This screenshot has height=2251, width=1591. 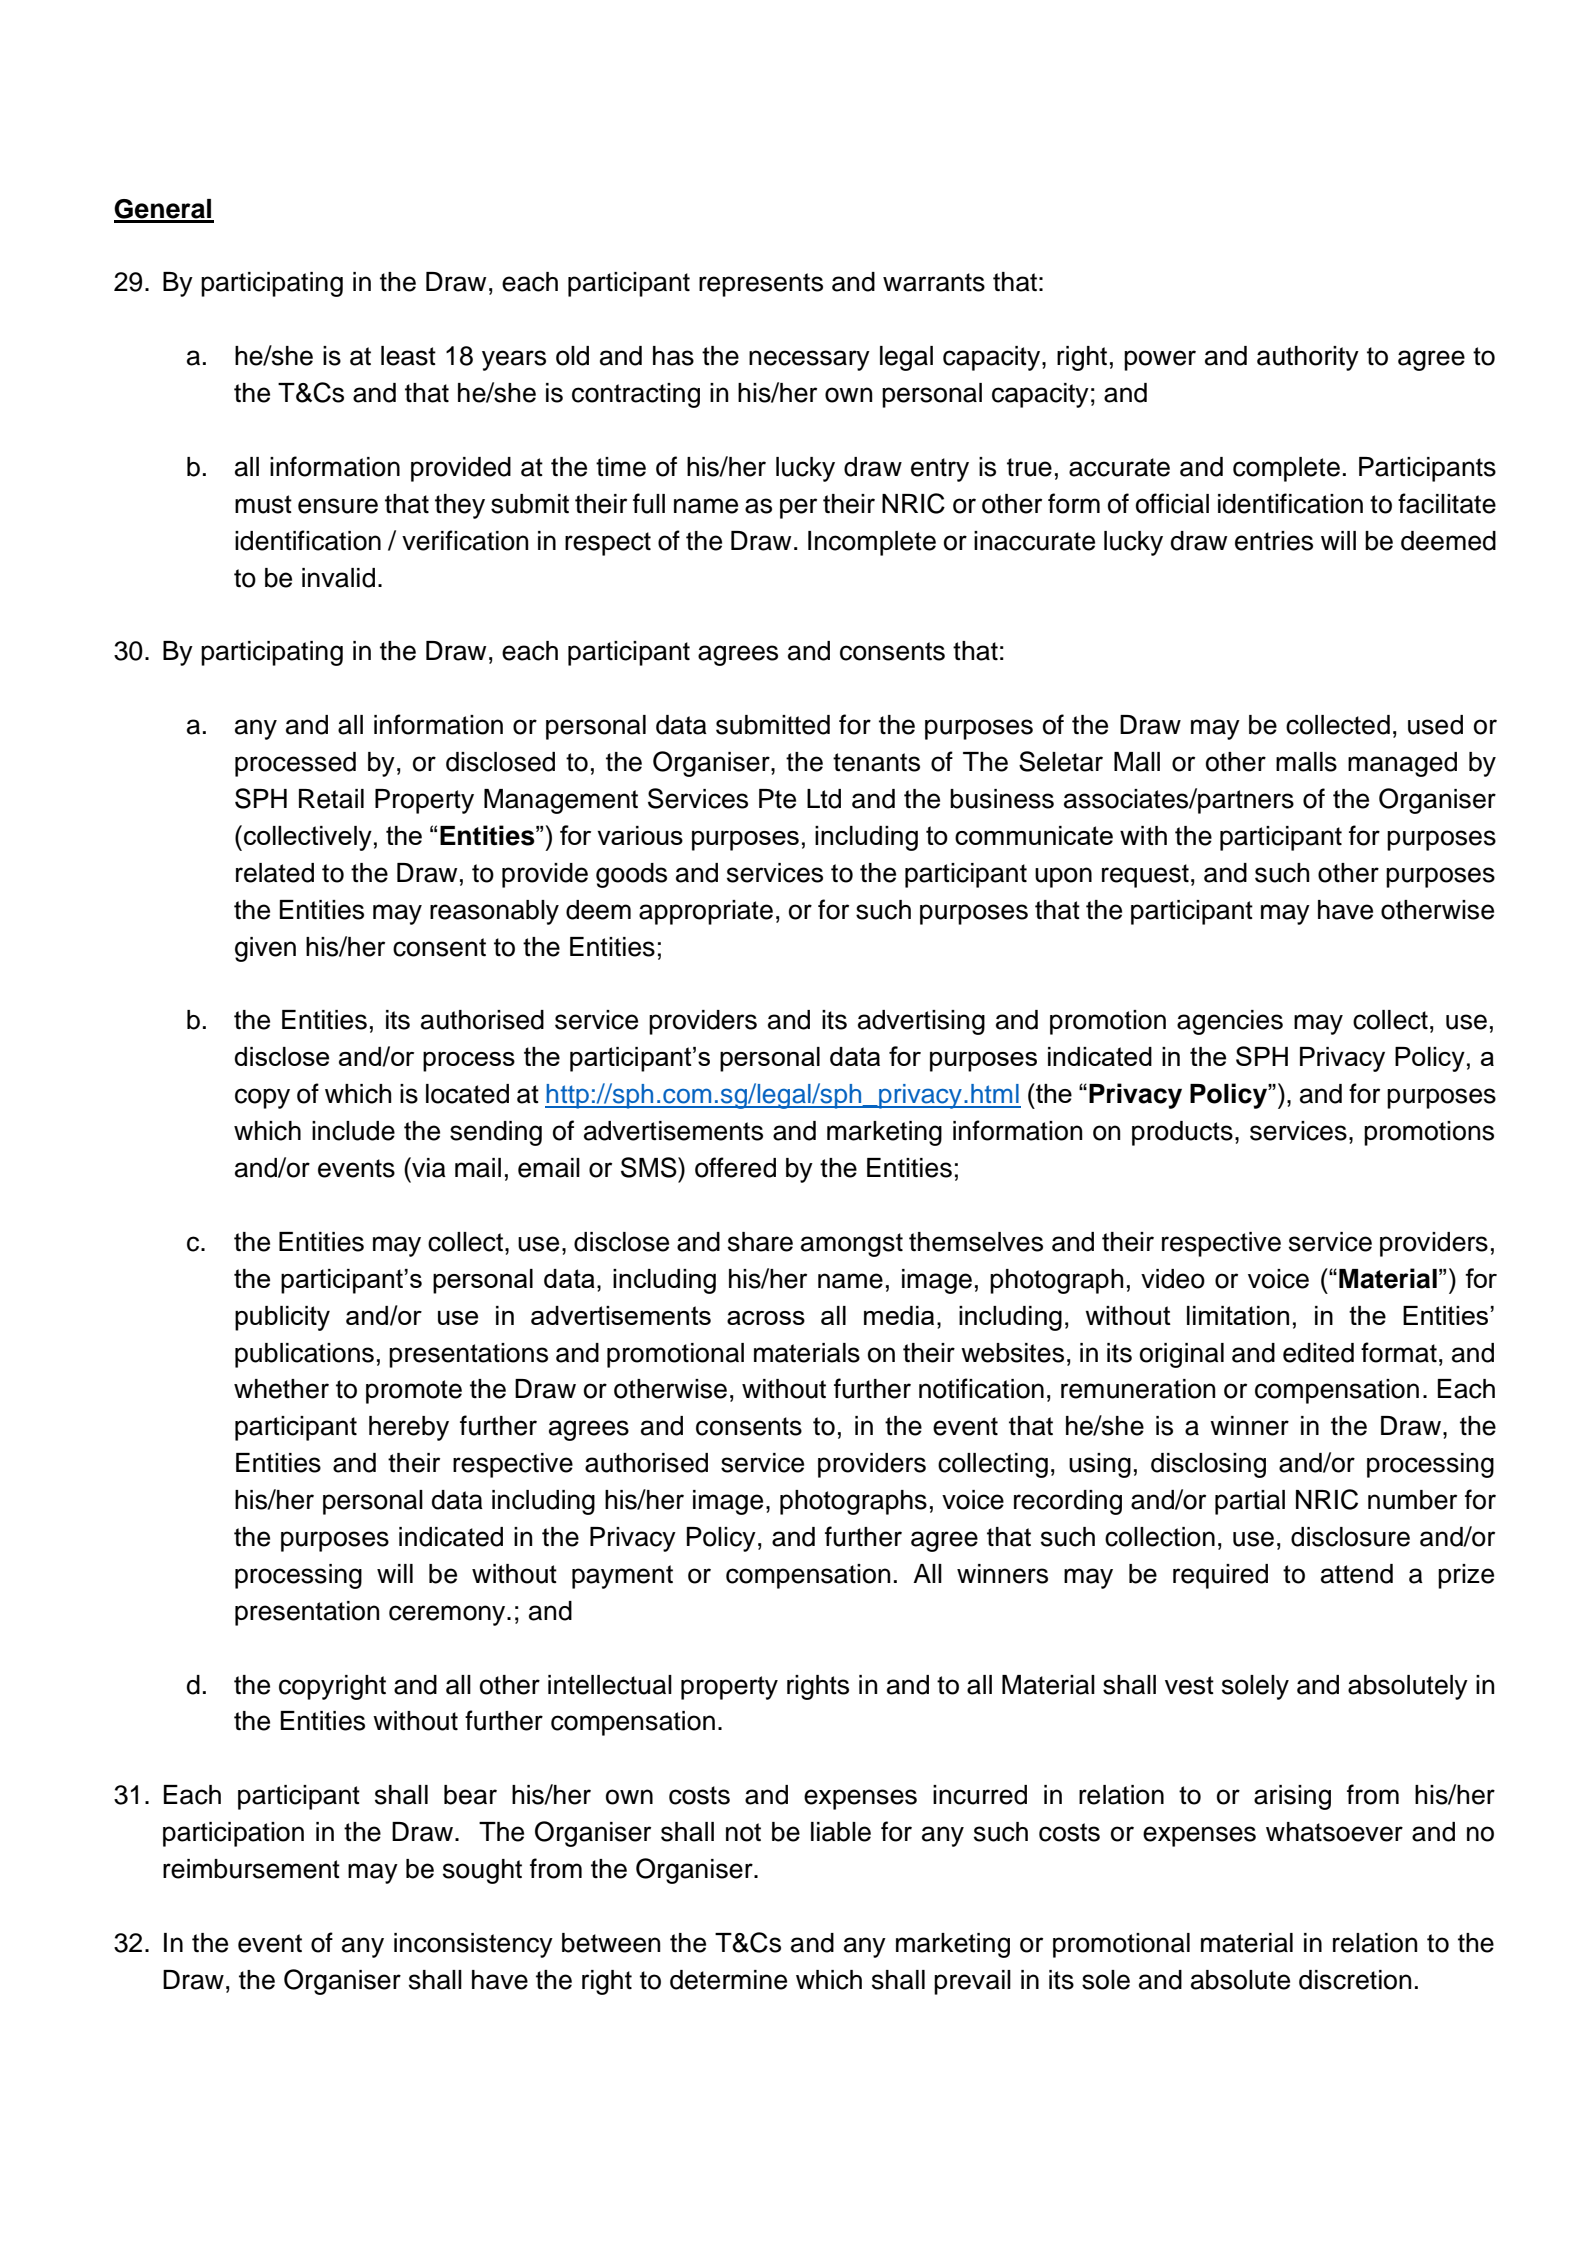 What do you see at coordinates (1355, 1980) in the screenshot?
I see `discretion` at bounding box center [1355, 1980].
